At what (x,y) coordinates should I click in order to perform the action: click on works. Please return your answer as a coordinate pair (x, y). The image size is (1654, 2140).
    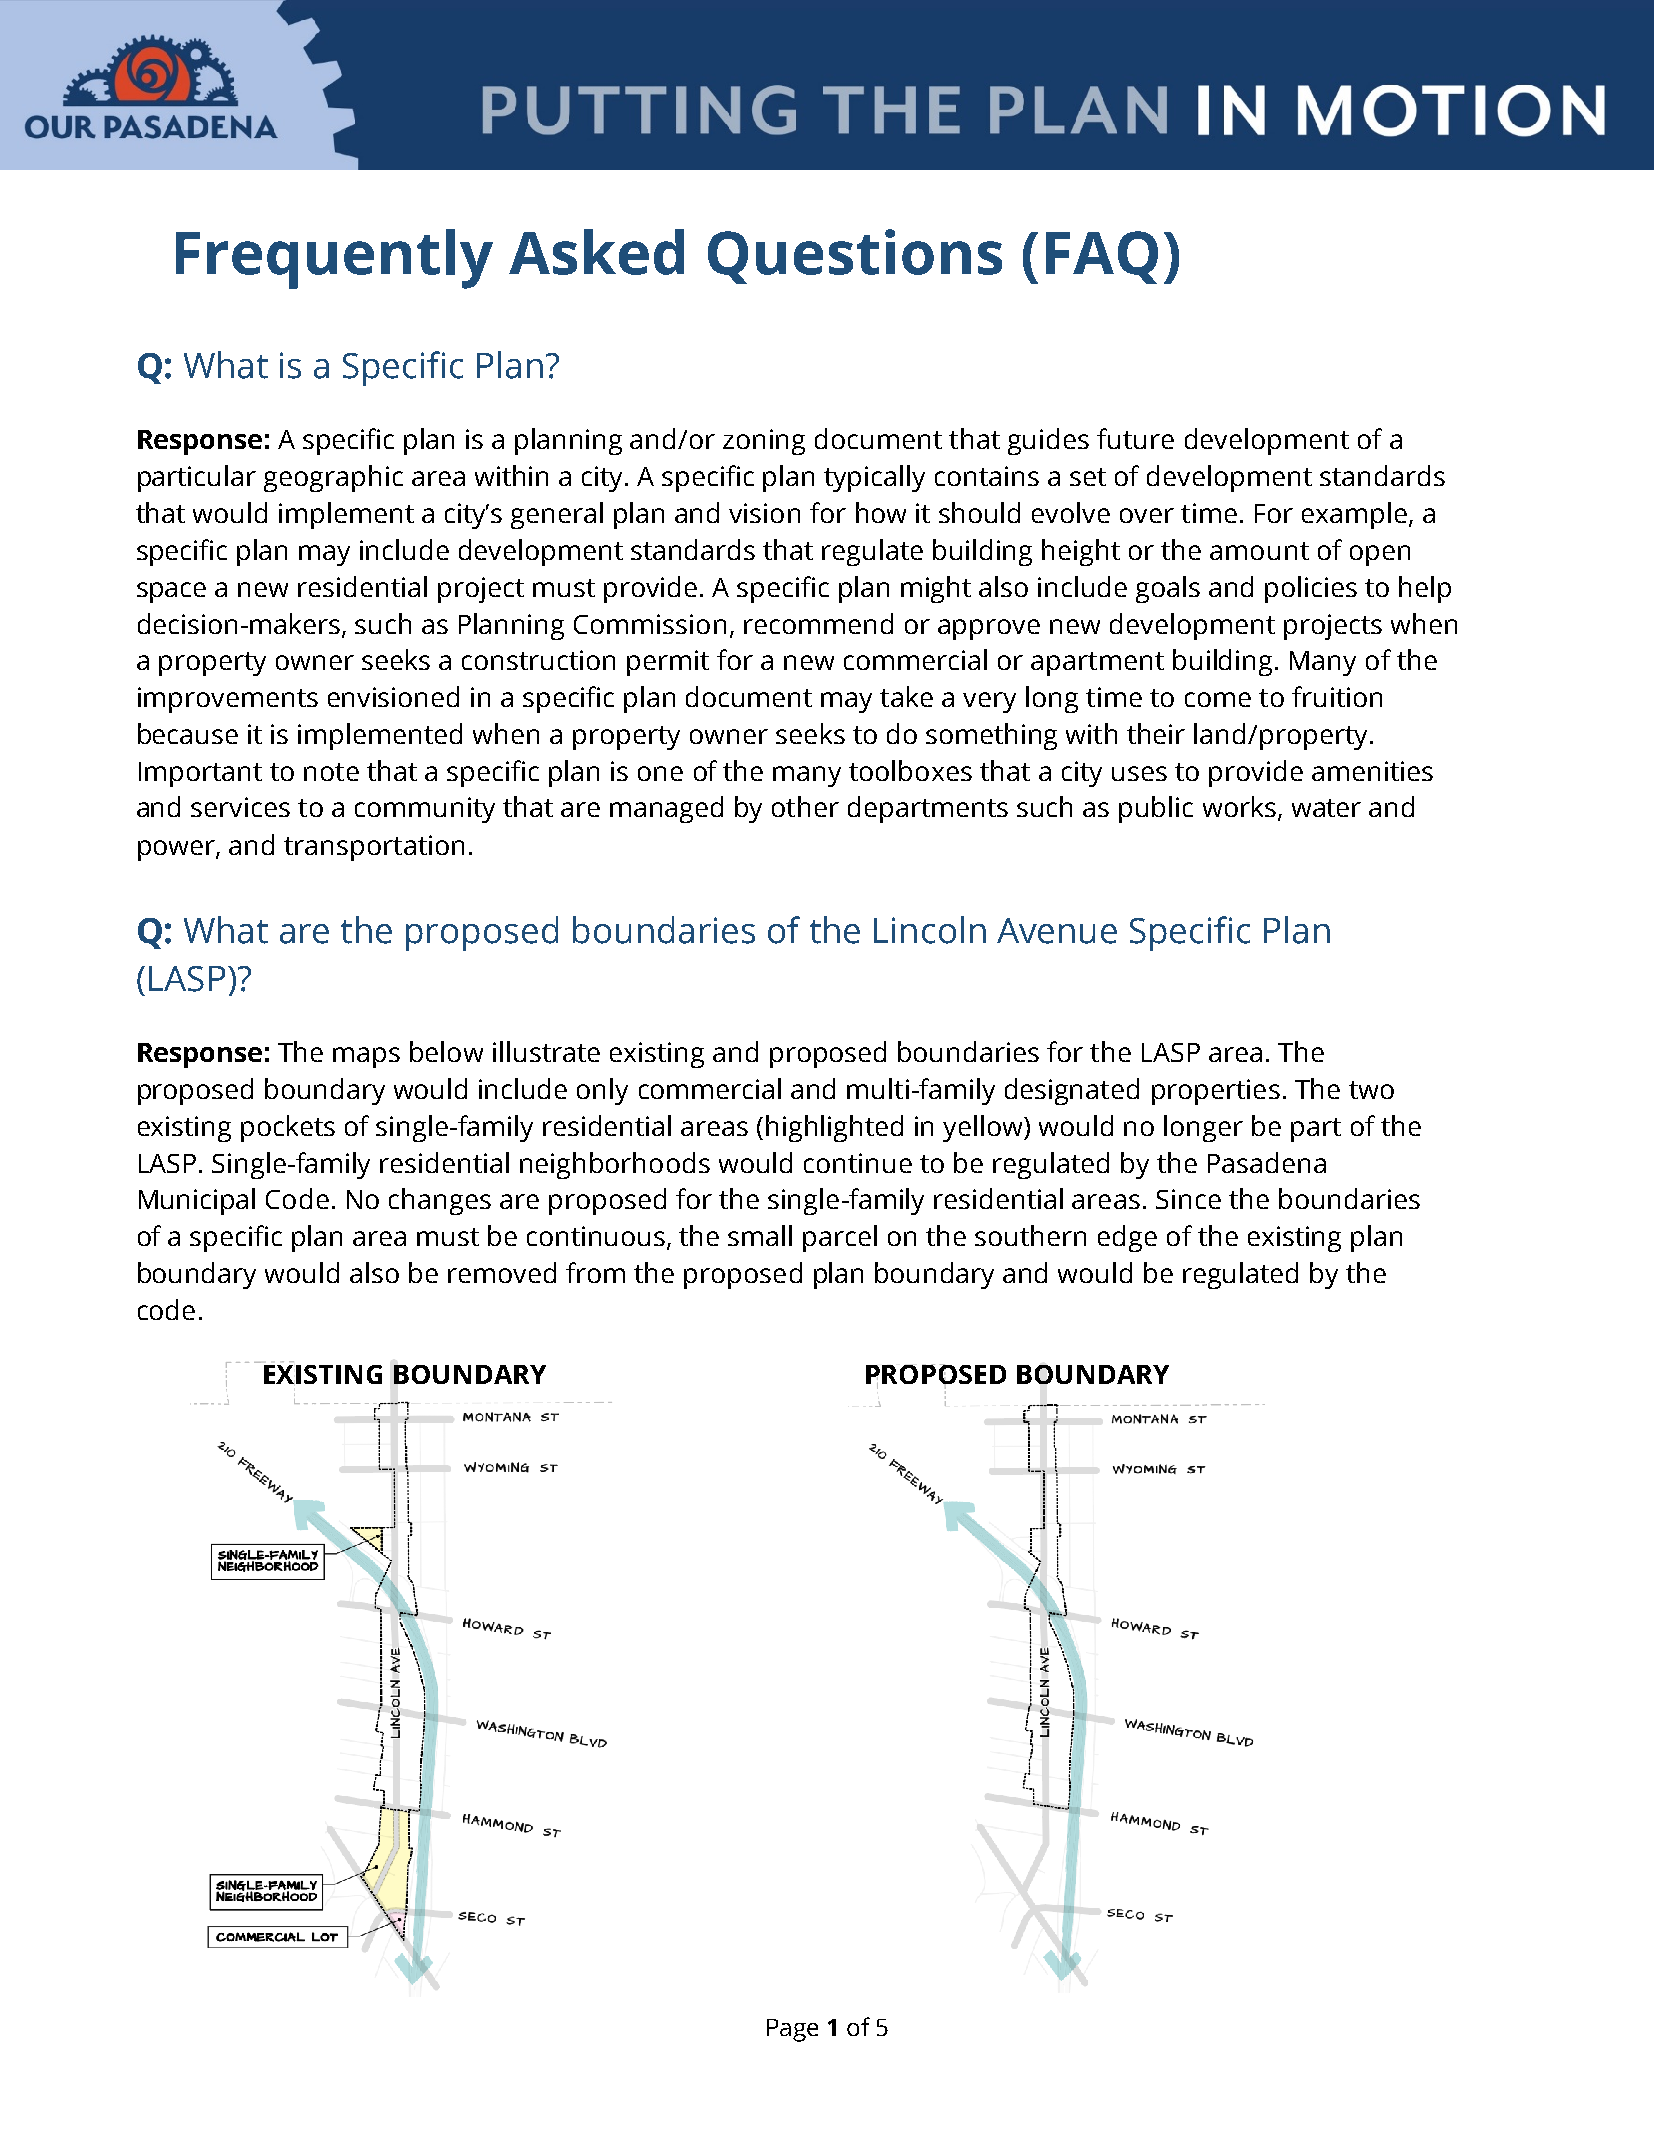
    Looking at the image, I should click on (1239, 806).
